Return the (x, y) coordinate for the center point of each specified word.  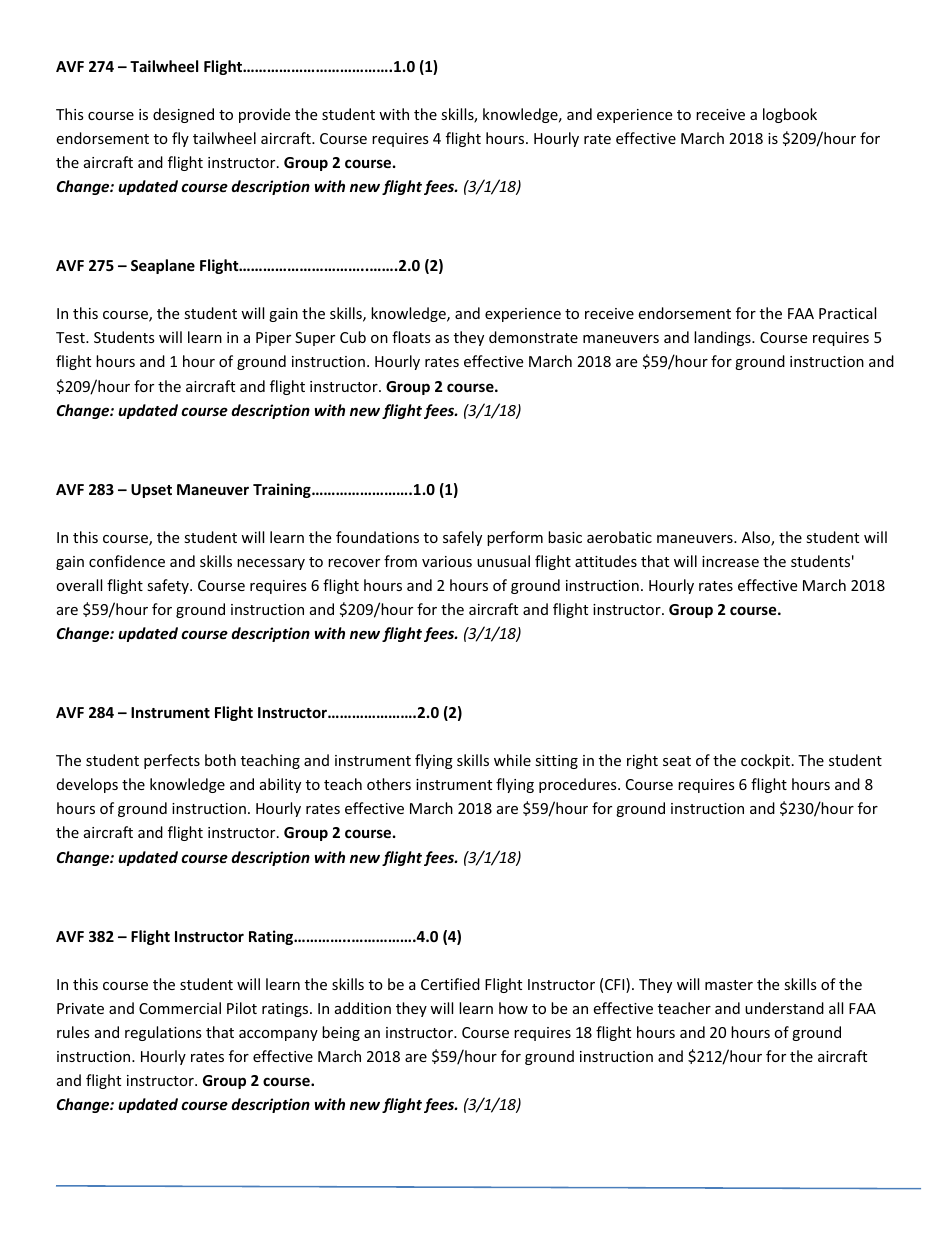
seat (677, 761)
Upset (151, 491)
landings (723, 338)
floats (411, 337)
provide (264, 115)
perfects (172, 761)
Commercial (180, 1008)
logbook (790, 115)
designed (183, 115)
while (512, 760)
